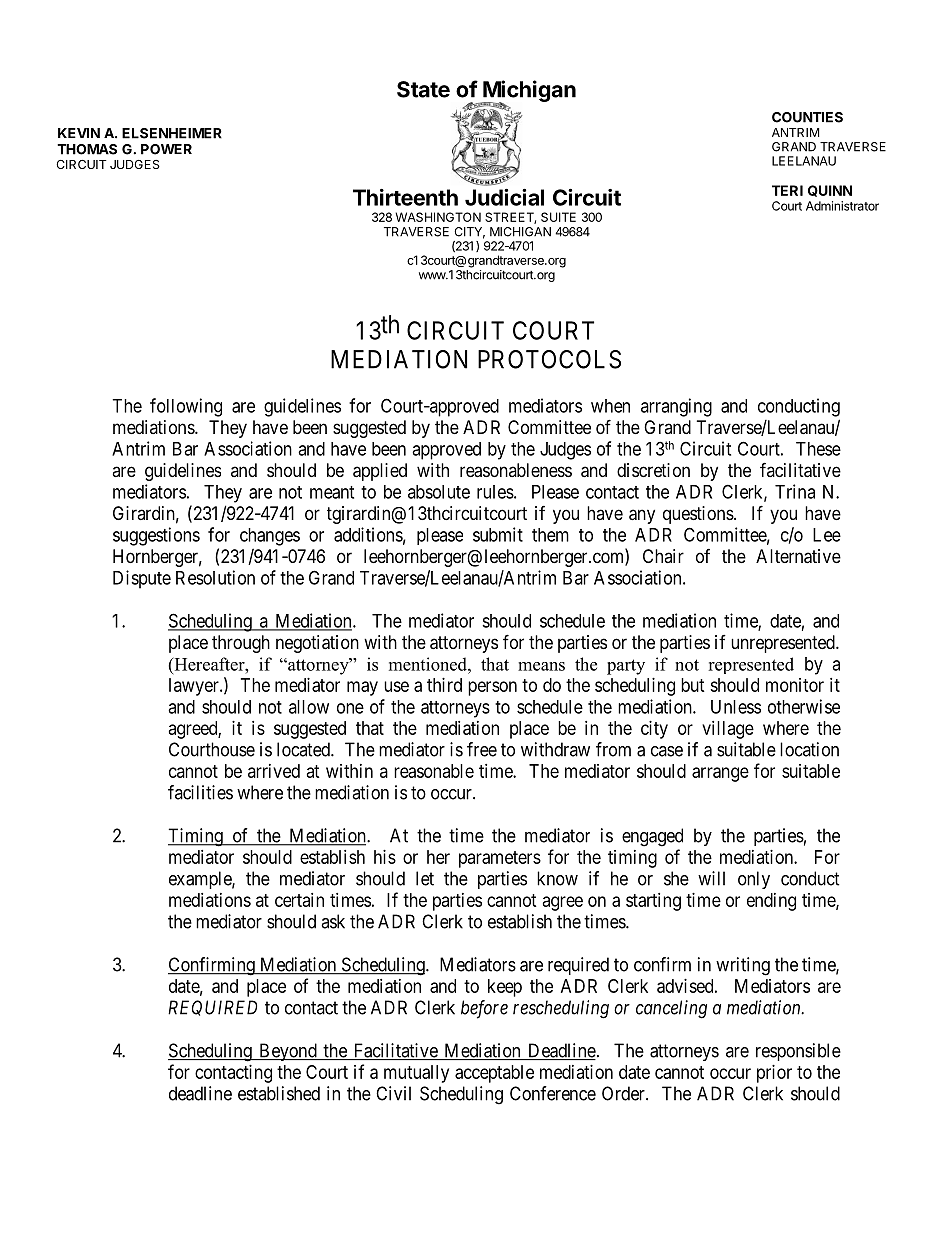 The width and height of the screenshot is (952, 1233). What do you see at coordinates (728, 730) in the screenshot?
I see `village` at bounding box center [728, 730].
